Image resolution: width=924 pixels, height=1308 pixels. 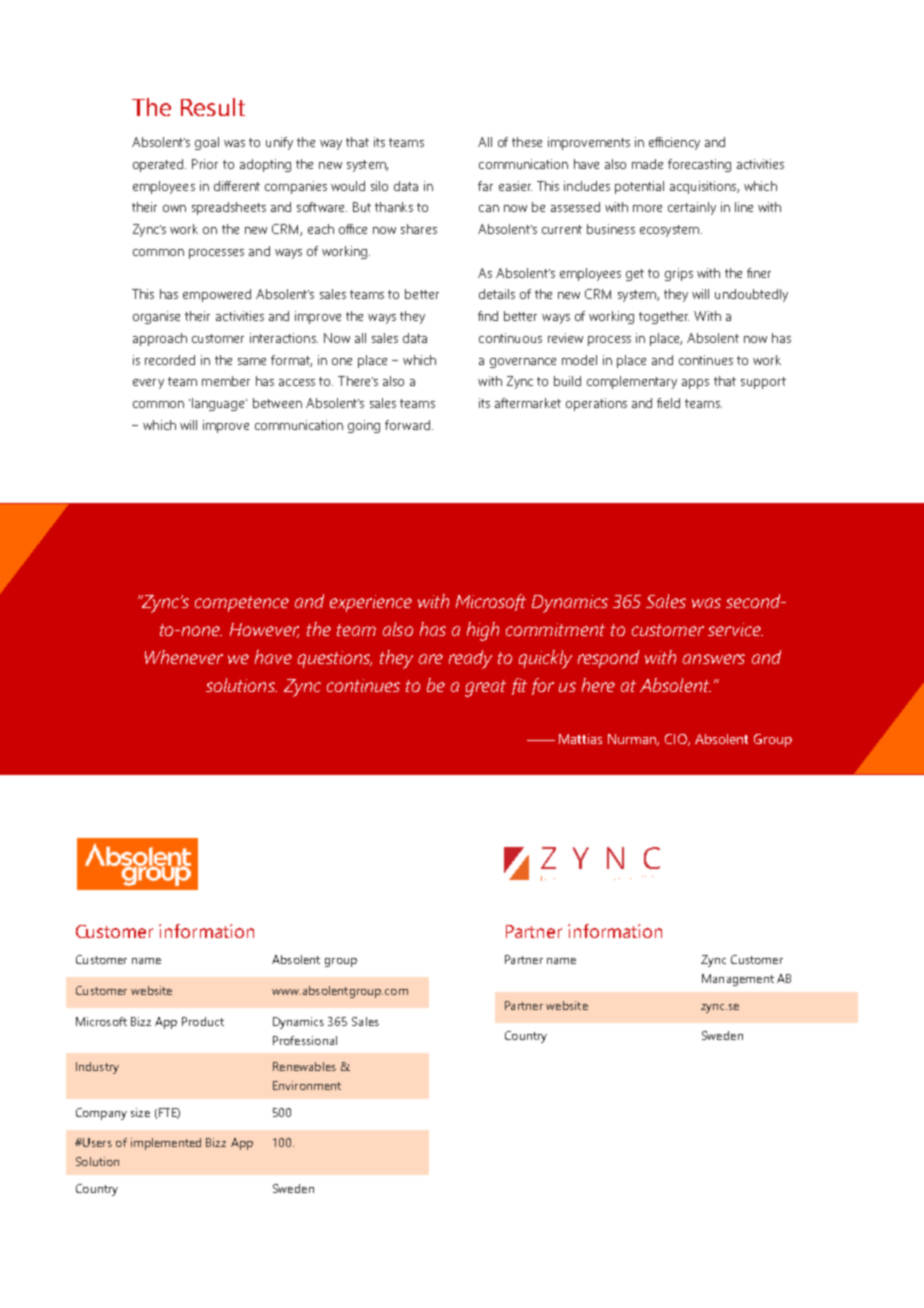 I want to click on efficiency, so click(x=674, y=143).
